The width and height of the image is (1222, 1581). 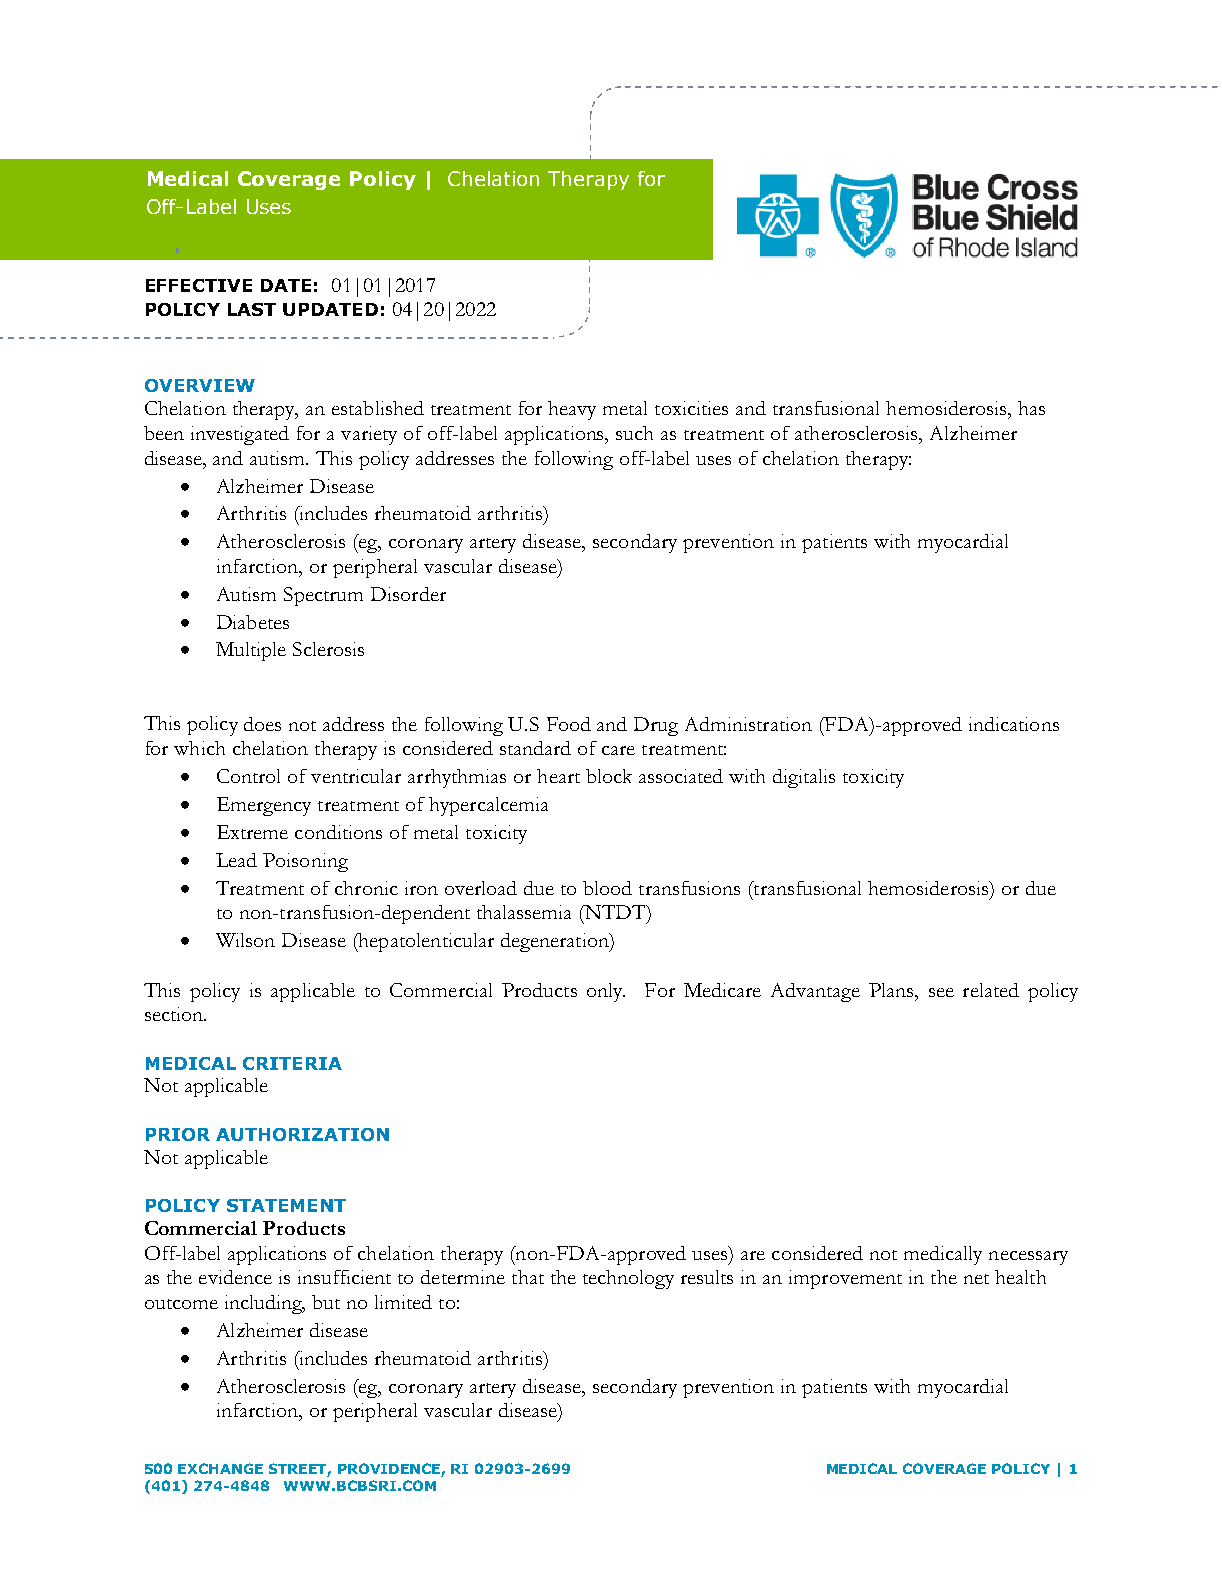 I want to click on EXCHANGE, so click(x=220, y=1468).
